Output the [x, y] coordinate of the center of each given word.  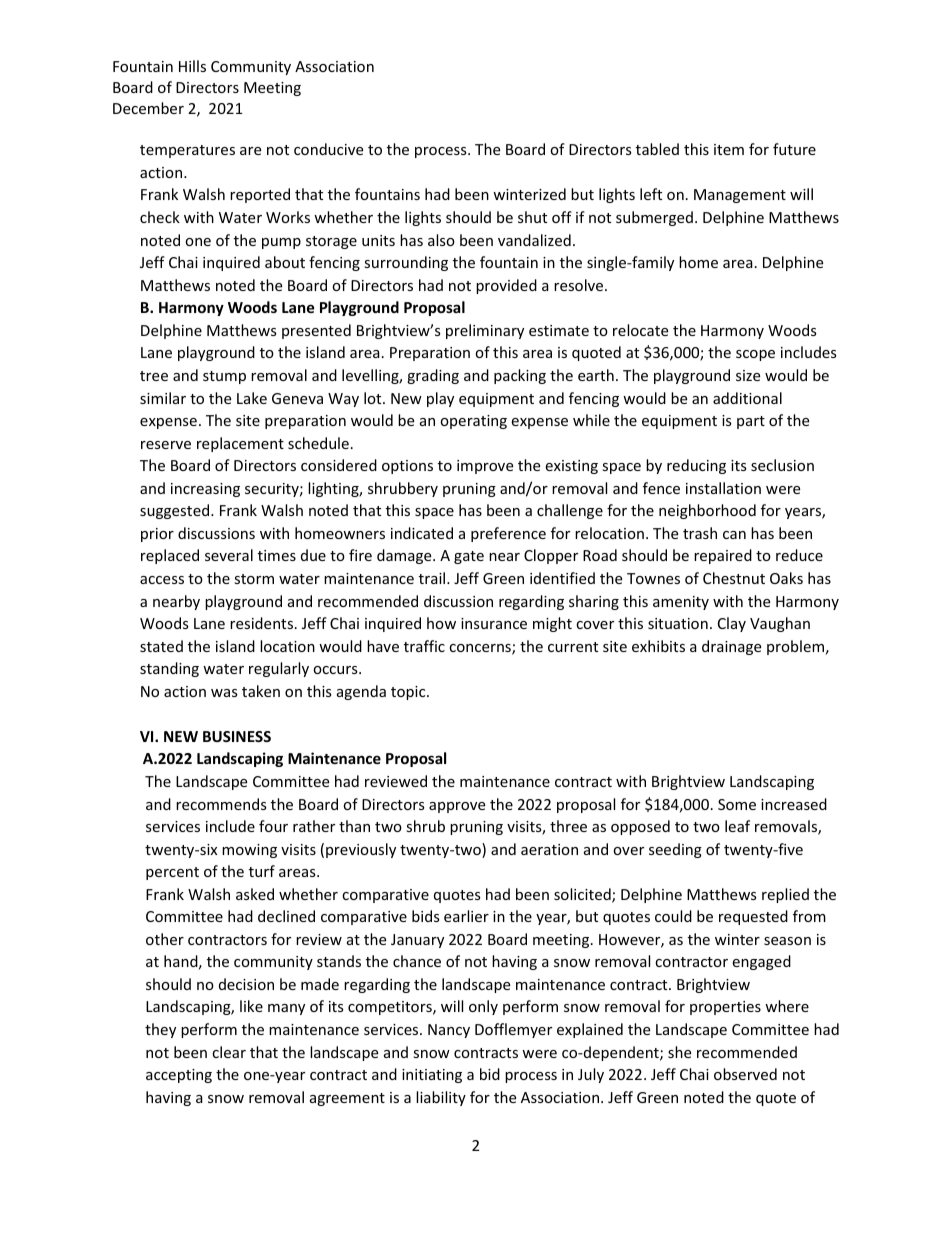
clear [229, 1052]
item [729, 149]
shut [532, 217]
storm [254, 579]
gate [469, 557]
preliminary [485, 331]
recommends [221, 804]
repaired [723, 556]
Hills [192, 66]
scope [755, 355]
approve [457, 807]
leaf [737, 826]
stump [224, 377]
